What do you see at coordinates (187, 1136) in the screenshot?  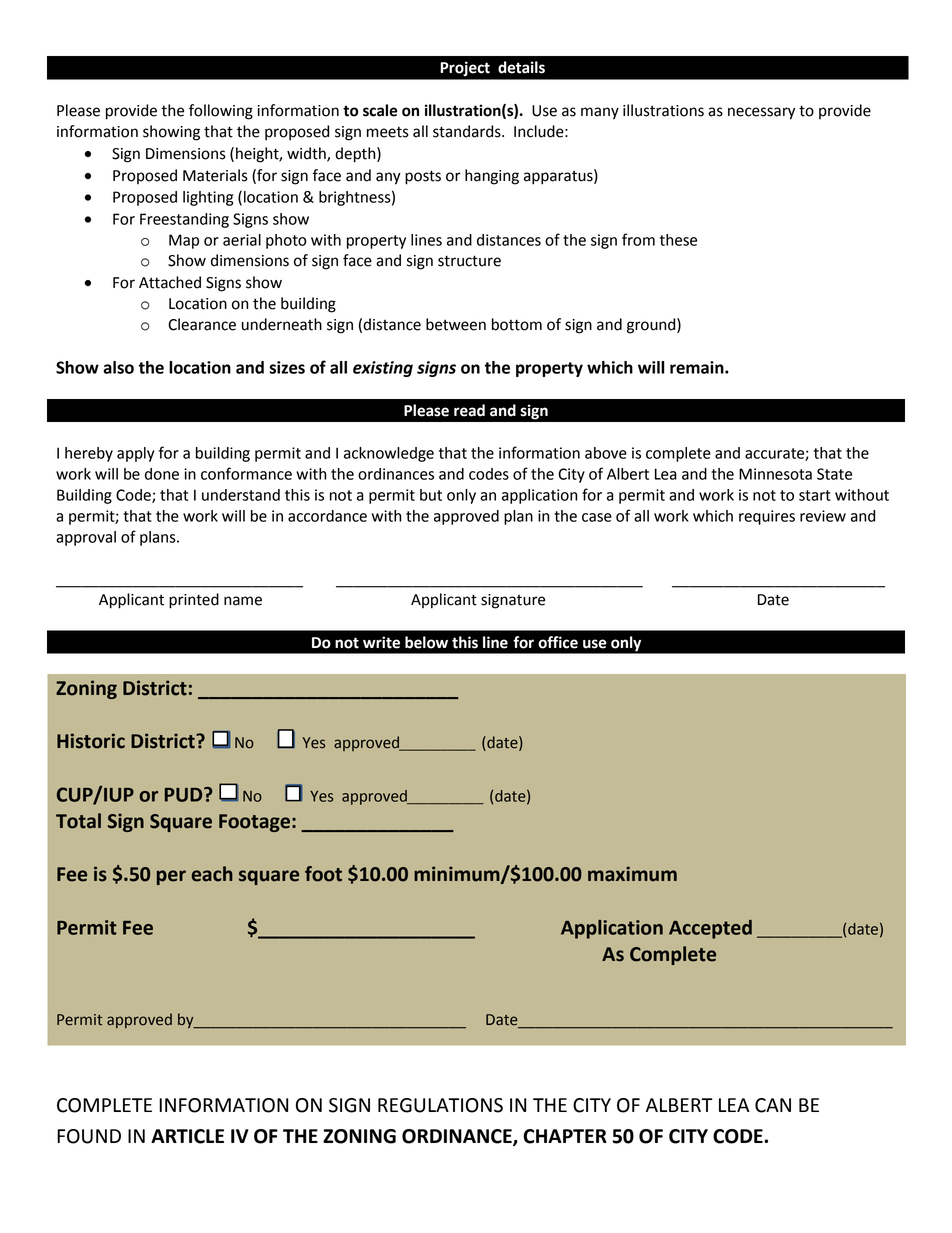 I see `ARTICLE` at bounding box center [187, 1136].
